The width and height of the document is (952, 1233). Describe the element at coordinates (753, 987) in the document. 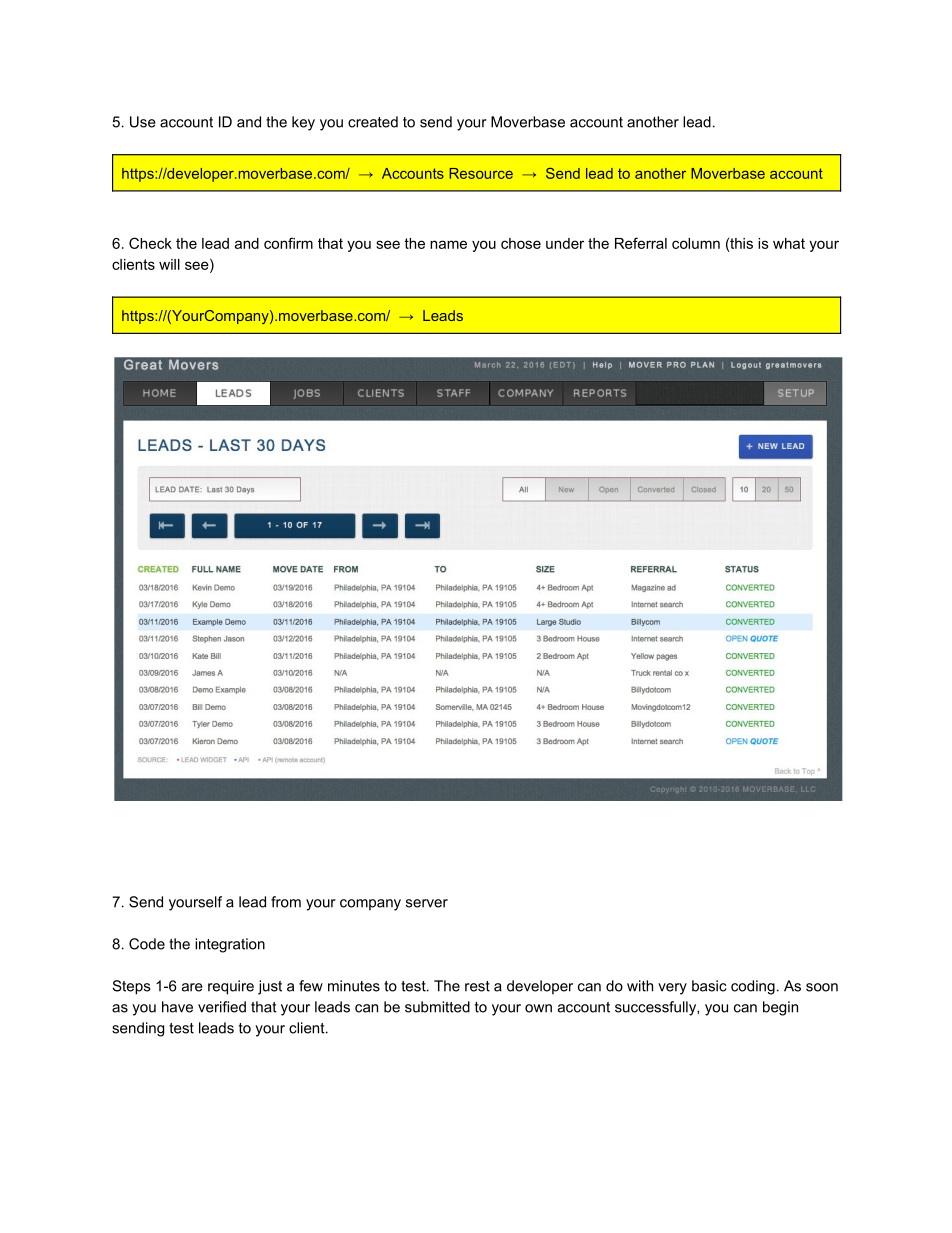

I see `coding` at that location.
